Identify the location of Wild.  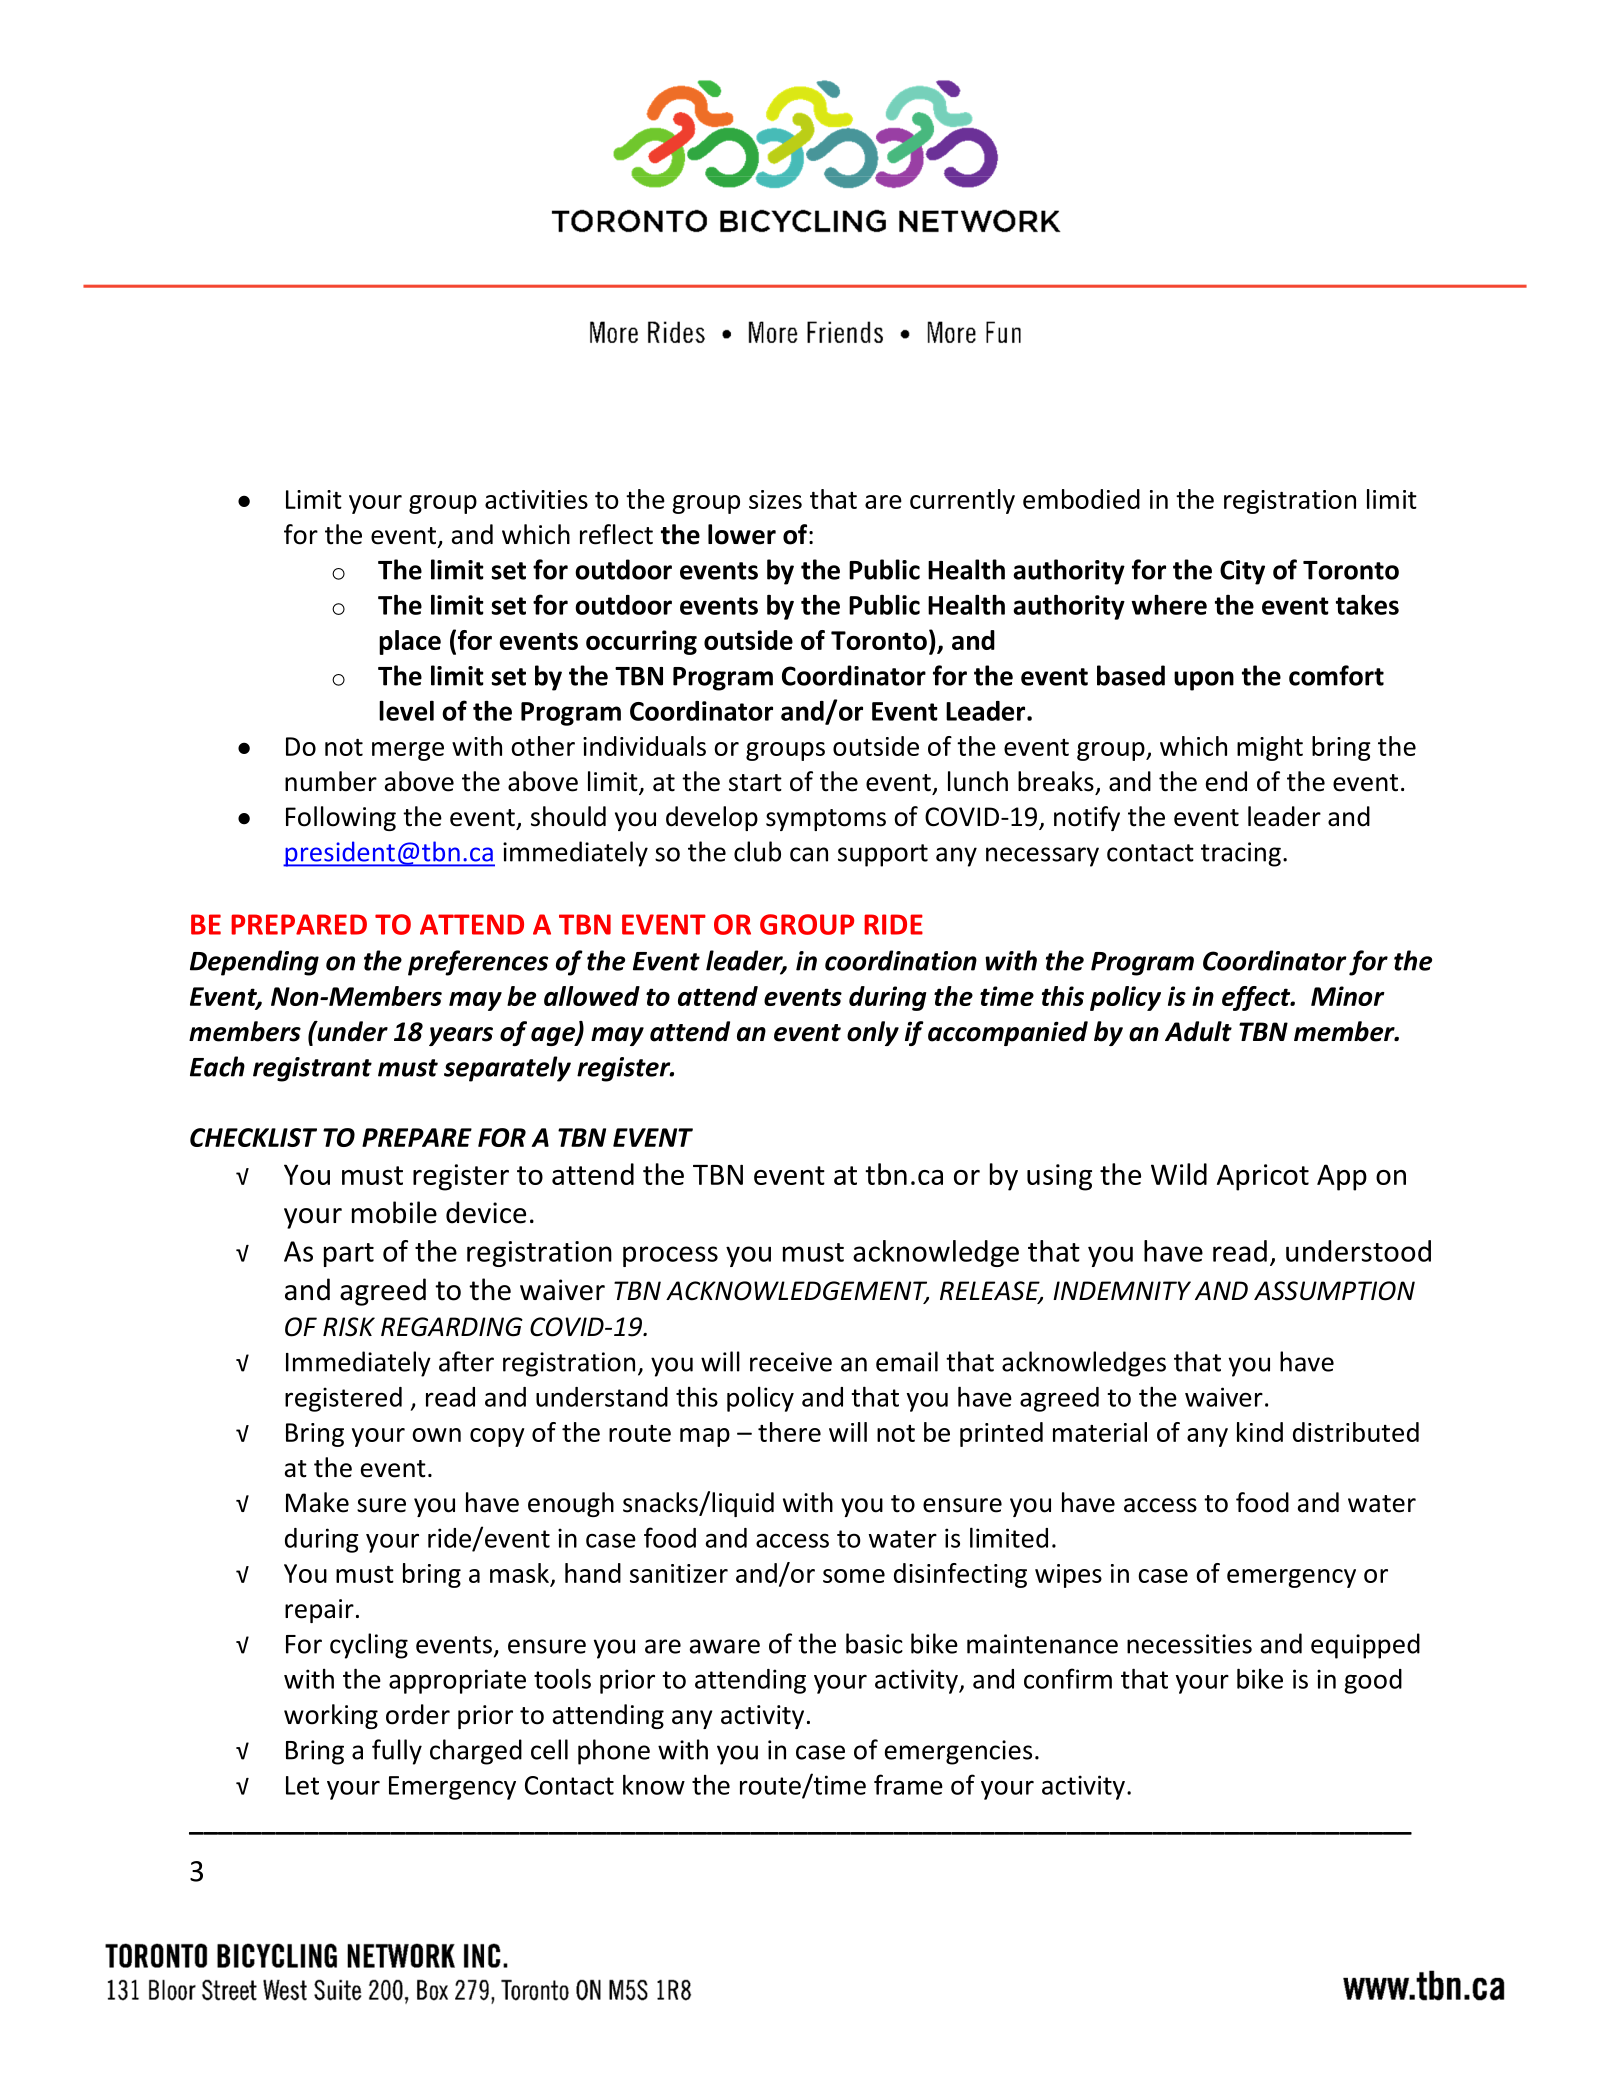
(1179, 1174).
